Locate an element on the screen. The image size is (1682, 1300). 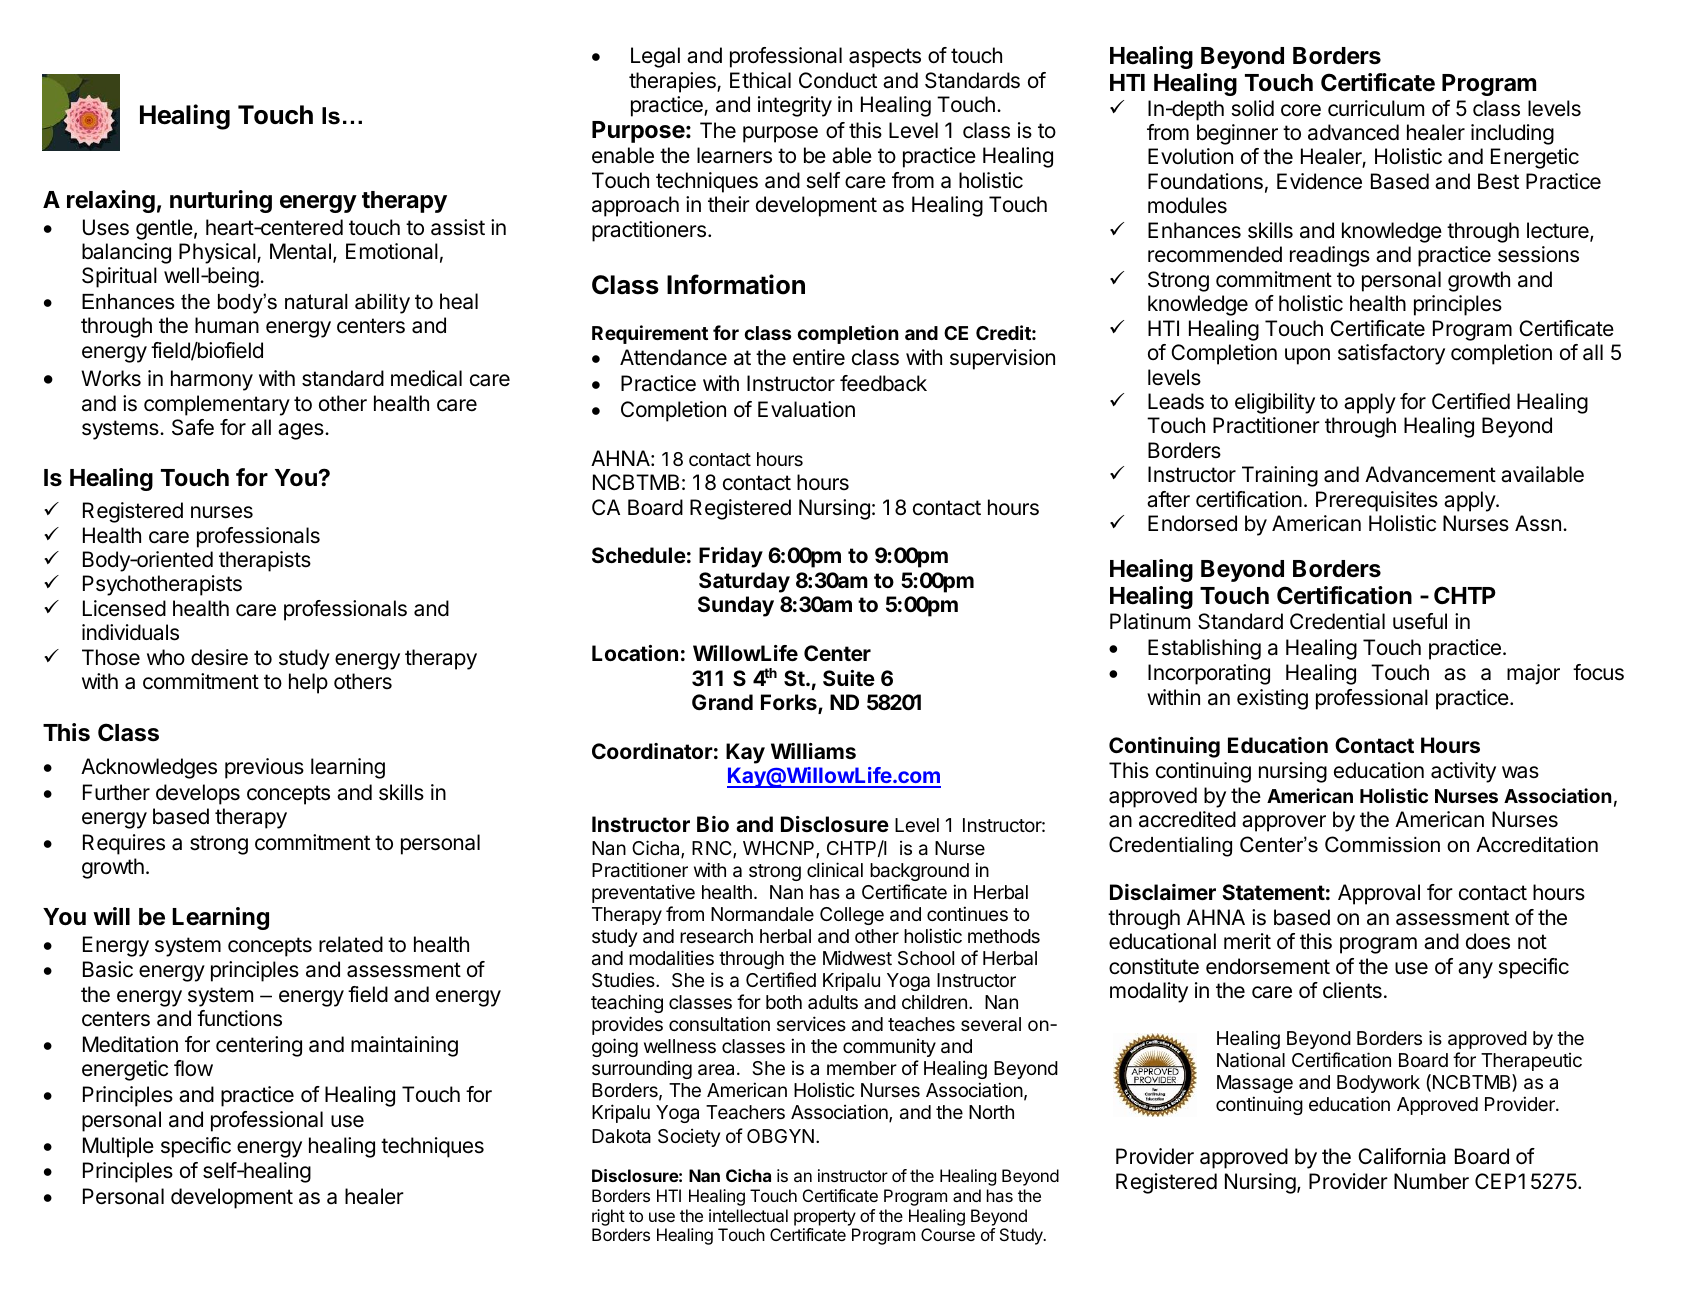
Conduct is located at coordinates (838, 80).
